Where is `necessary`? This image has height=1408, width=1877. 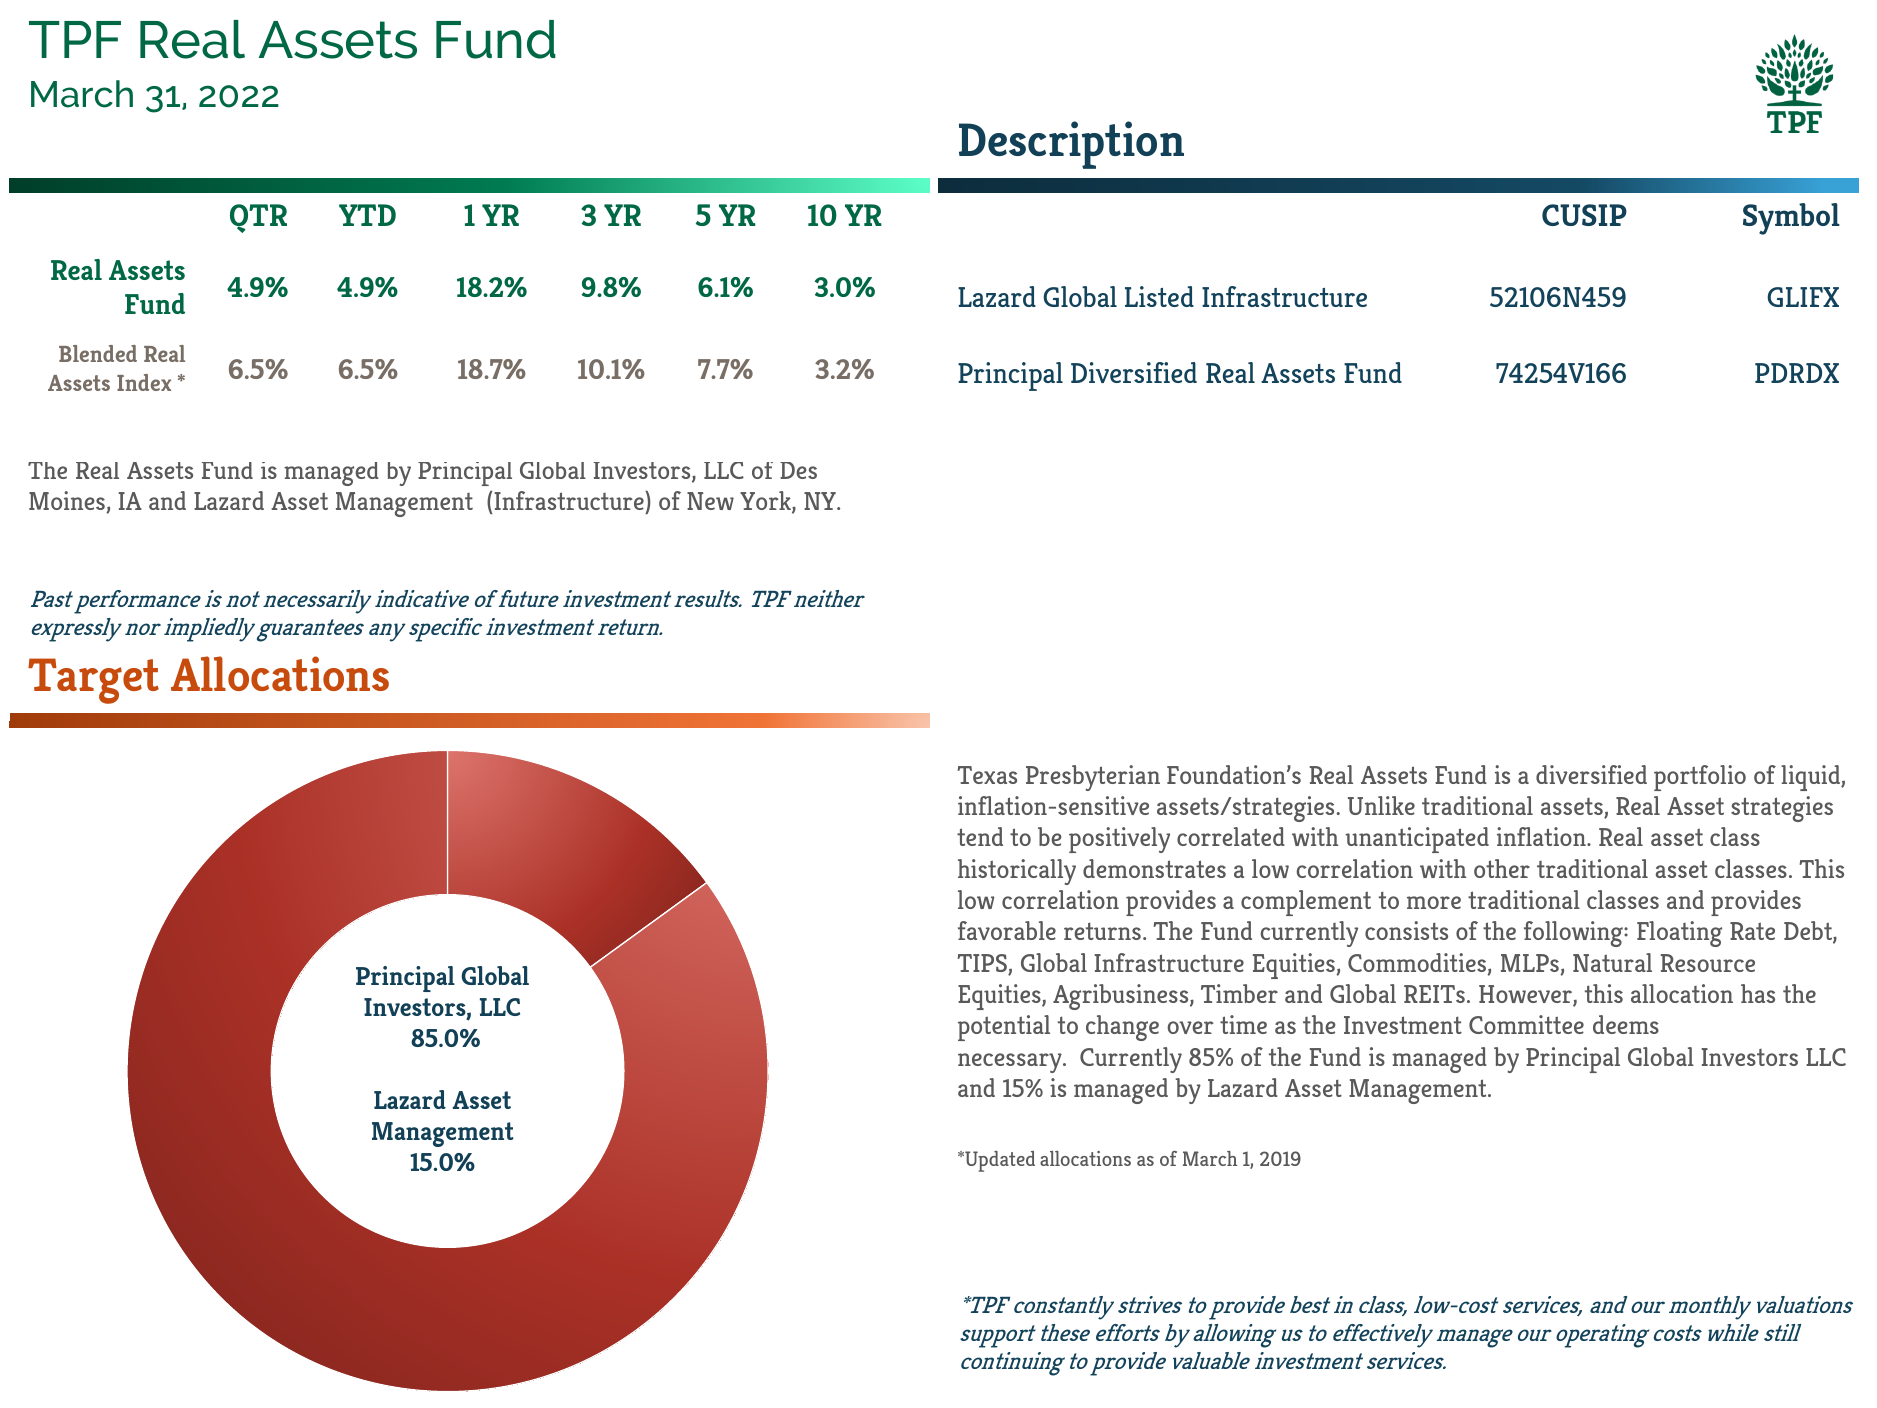
necessary is located at coordinates (1011, 1063).
